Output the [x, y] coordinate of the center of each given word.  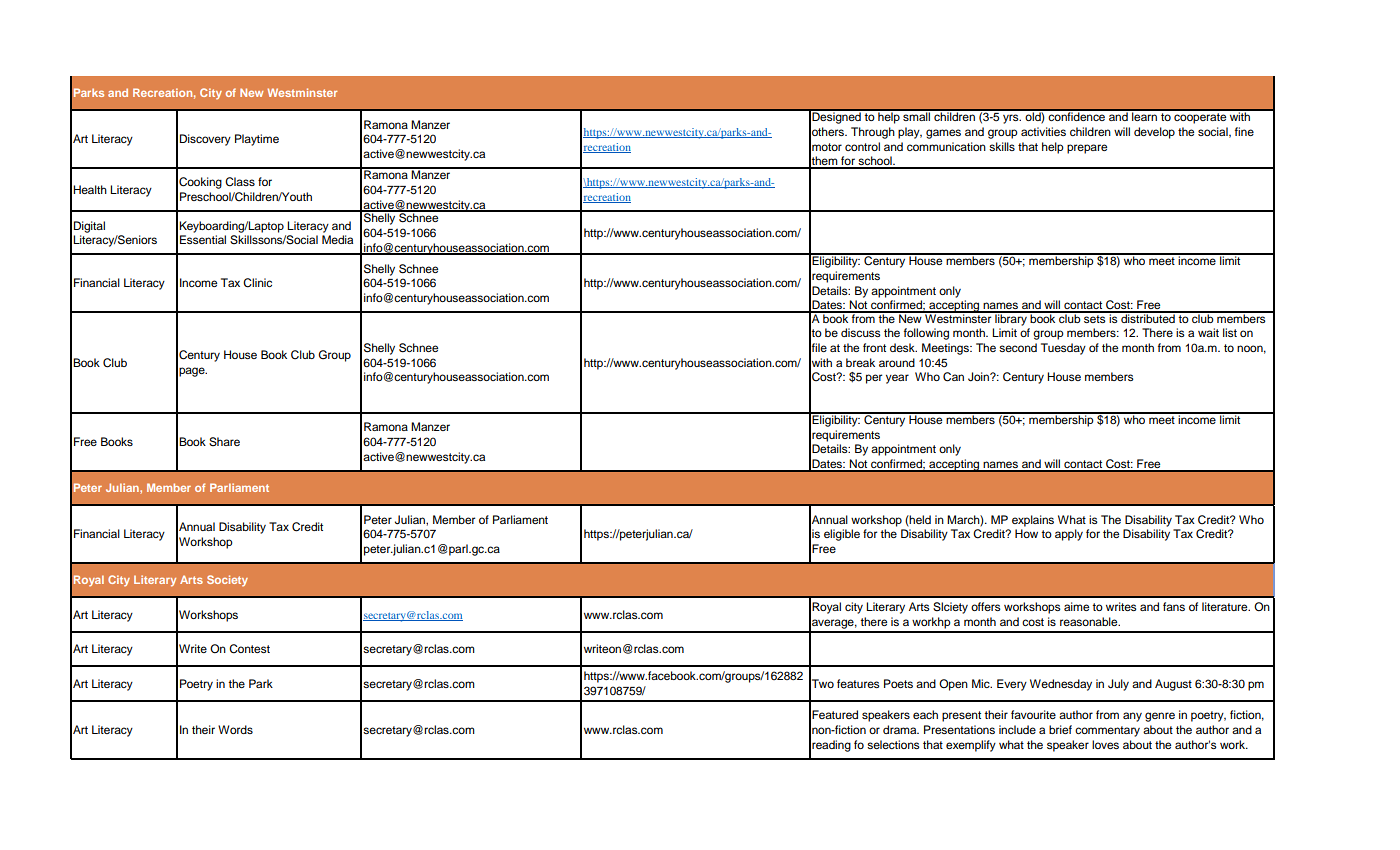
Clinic [257, 283]
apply [1069, 535]
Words [235, 729]
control [862, 146]
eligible [842, 535]
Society [227, 581]
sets [1095, 317]
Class [240, 182]
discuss [861, 332]
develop [1154, 133]
